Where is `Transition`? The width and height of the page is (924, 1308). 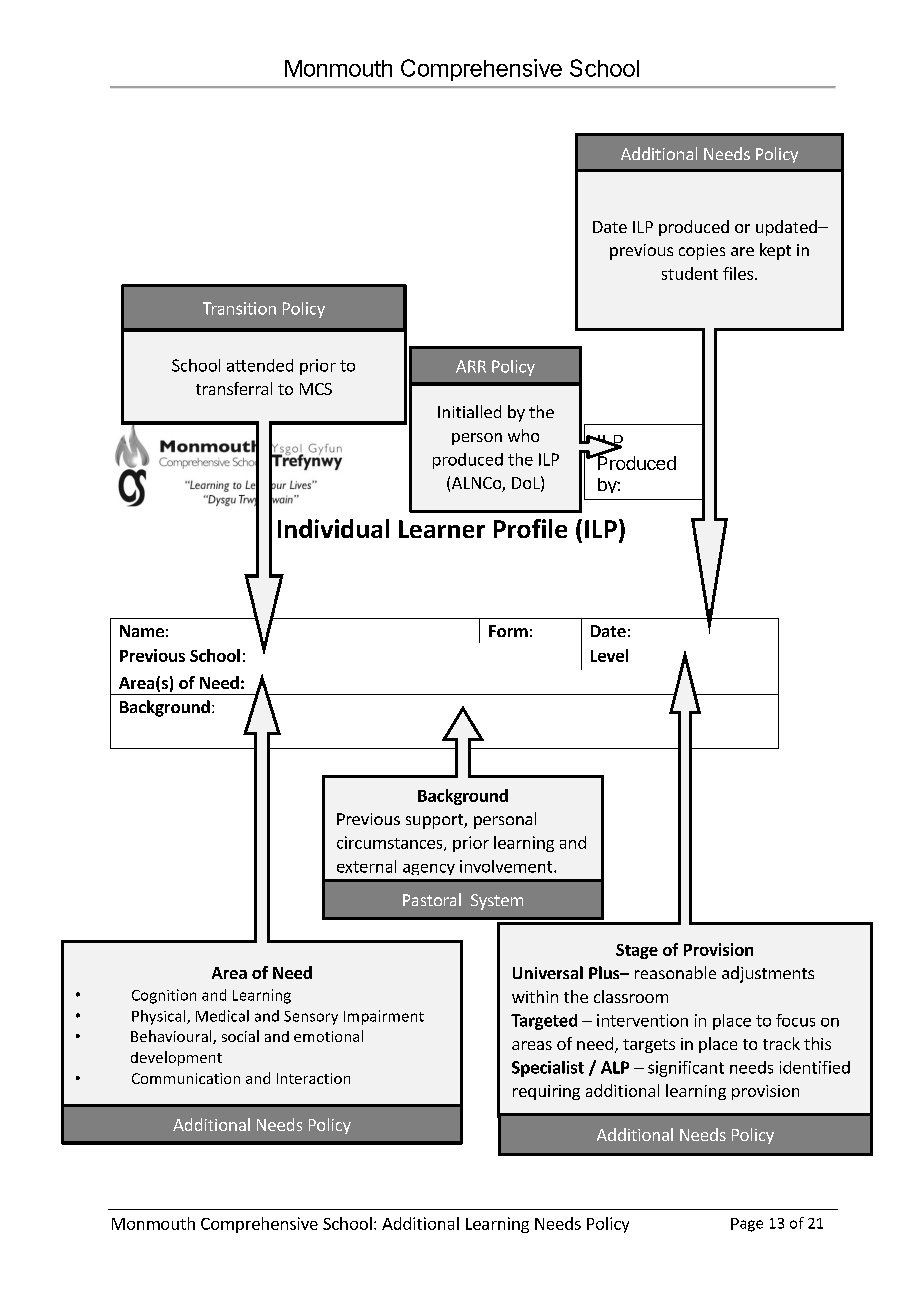
Transition is located at coordinates (239, 308).
